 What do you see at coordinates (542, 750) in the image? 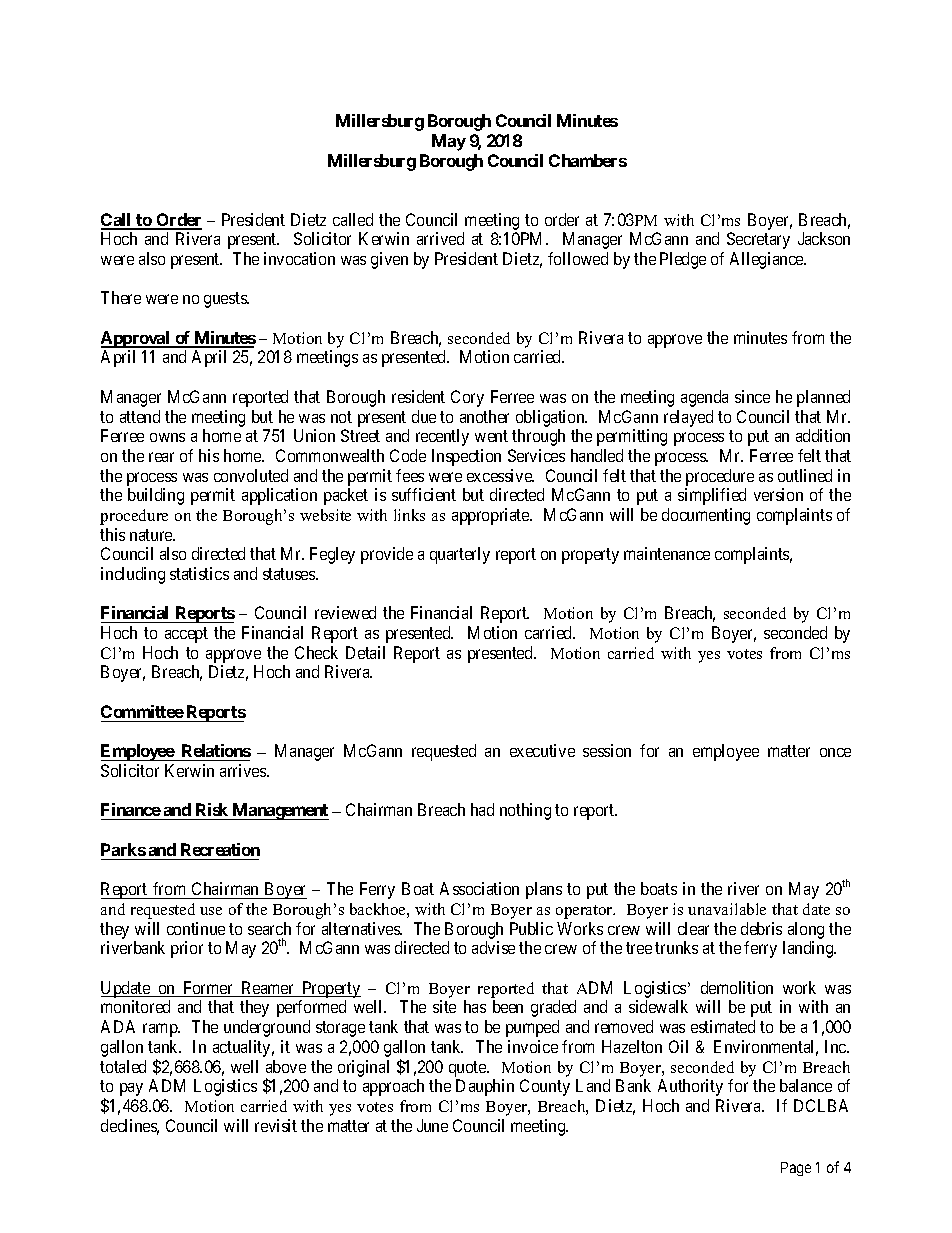
I see `executive` at bounding box center [542, 750].
